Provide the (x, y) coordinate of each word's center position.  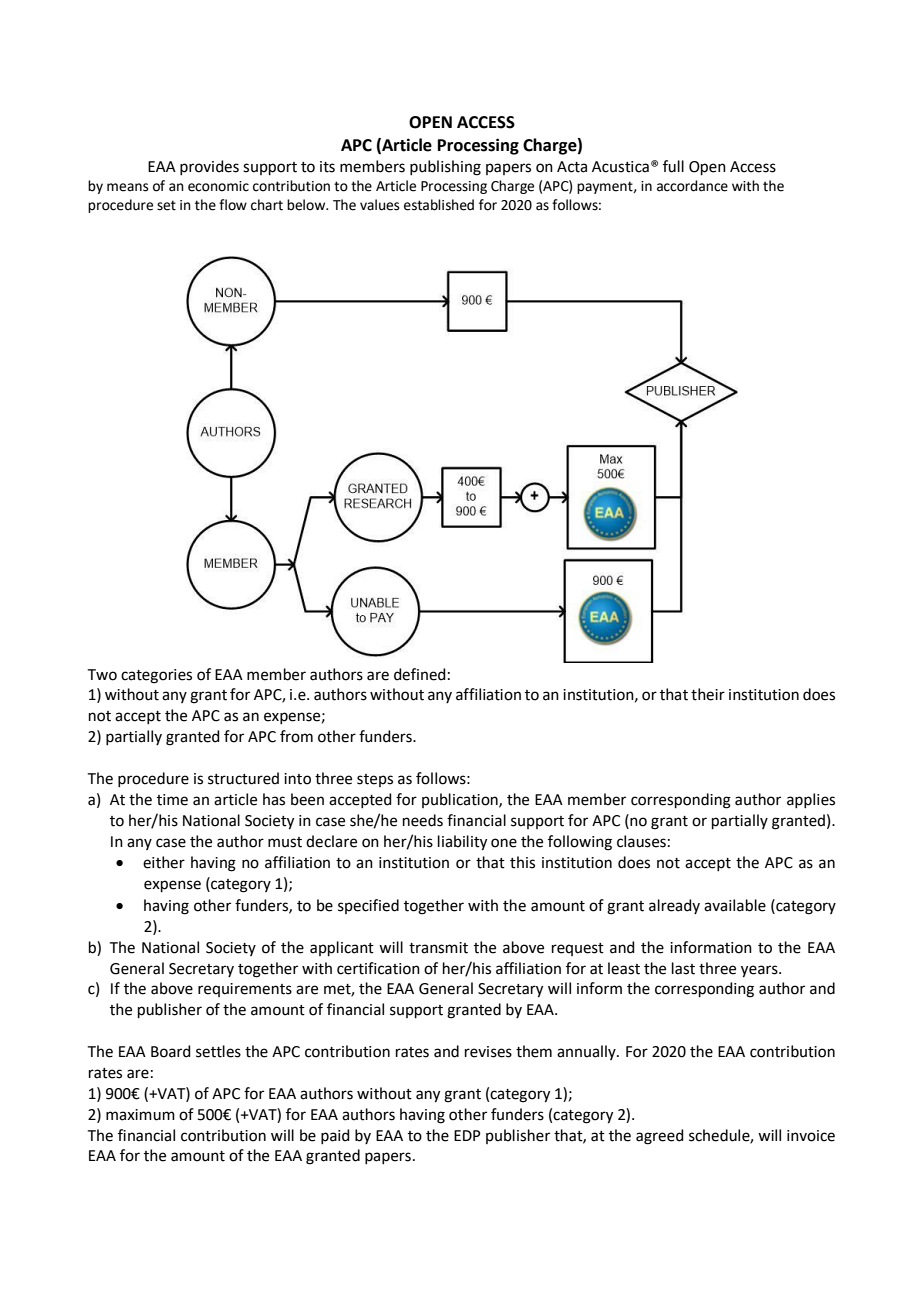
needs (423, 820)
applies (811, 800)
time (172, 800)
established (439, 205)
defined (420, 674)
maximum (140, 1115)
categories (156, 676)
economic (218, 186)
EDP (467, 1135)
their (708, 694)
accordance (692, 186)
